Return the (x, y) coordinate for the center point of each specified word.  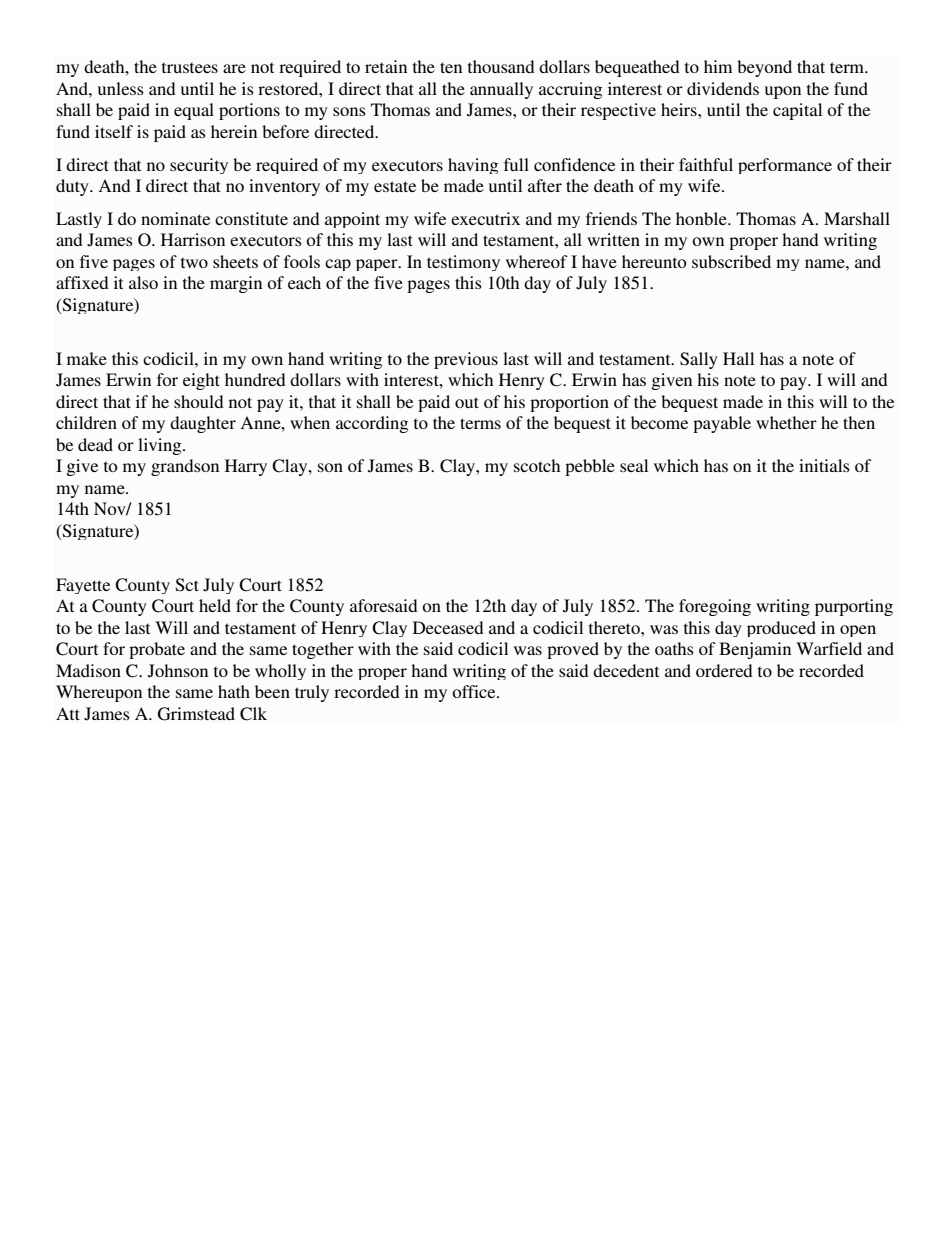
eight (201, 381)
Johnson (178, 671)
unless (121, 88)
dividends (723, 88)
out (467, 402)
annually (501, 90)
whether (786, 422)
